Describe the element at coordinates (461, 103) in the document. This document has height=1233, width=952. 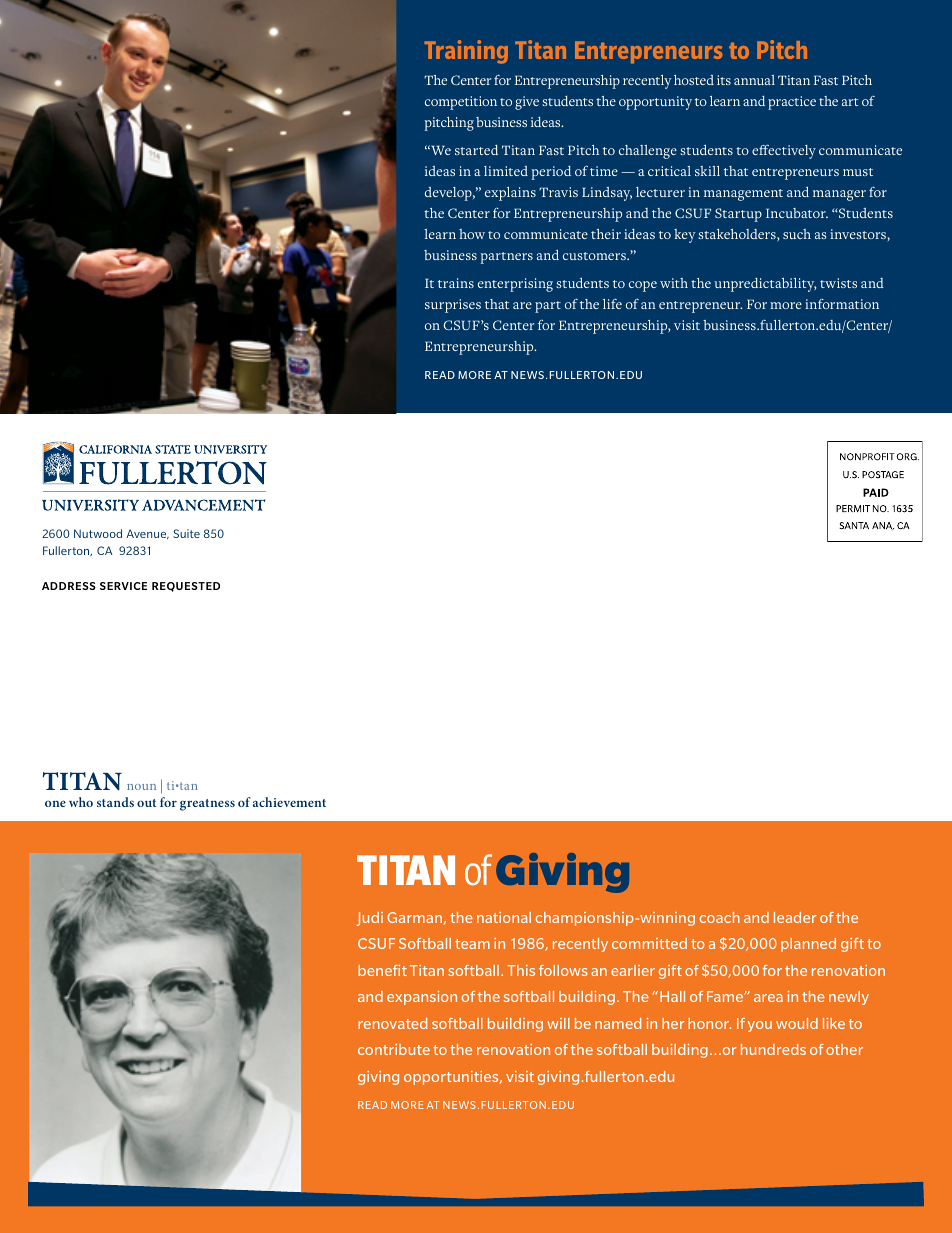
I see `competition` at that location.
